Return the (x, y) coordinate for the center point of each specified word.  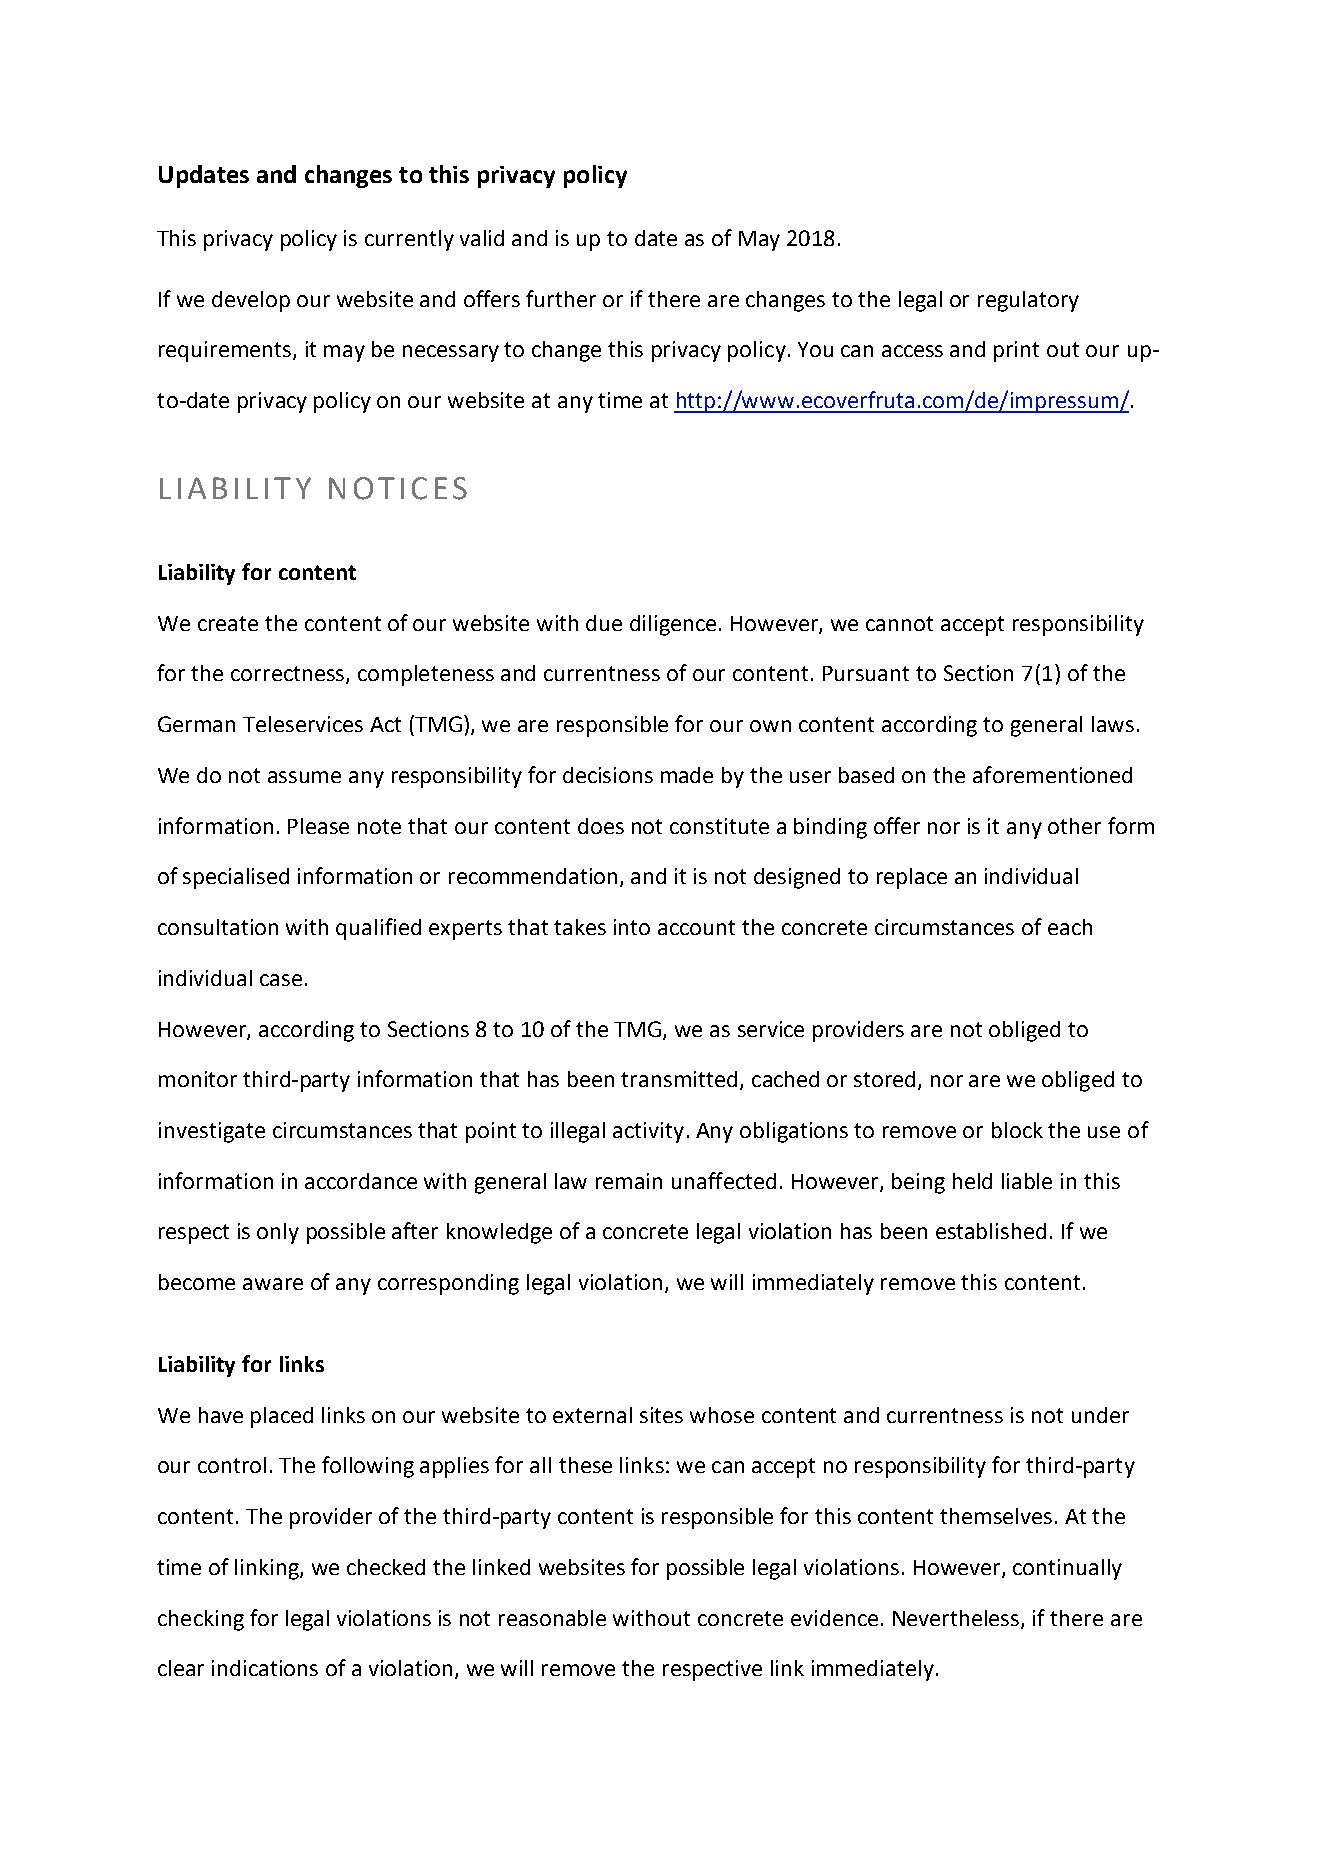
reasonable (552, 1618)
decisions (608, 775)
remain (629, 1181)
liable (1027, 1181)
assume (304, 777)
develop (251, 301)
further (561, 298)
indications (265, 1668)
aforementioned (1052, 774)
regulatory (1028, 301)
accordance (361, 1181)
